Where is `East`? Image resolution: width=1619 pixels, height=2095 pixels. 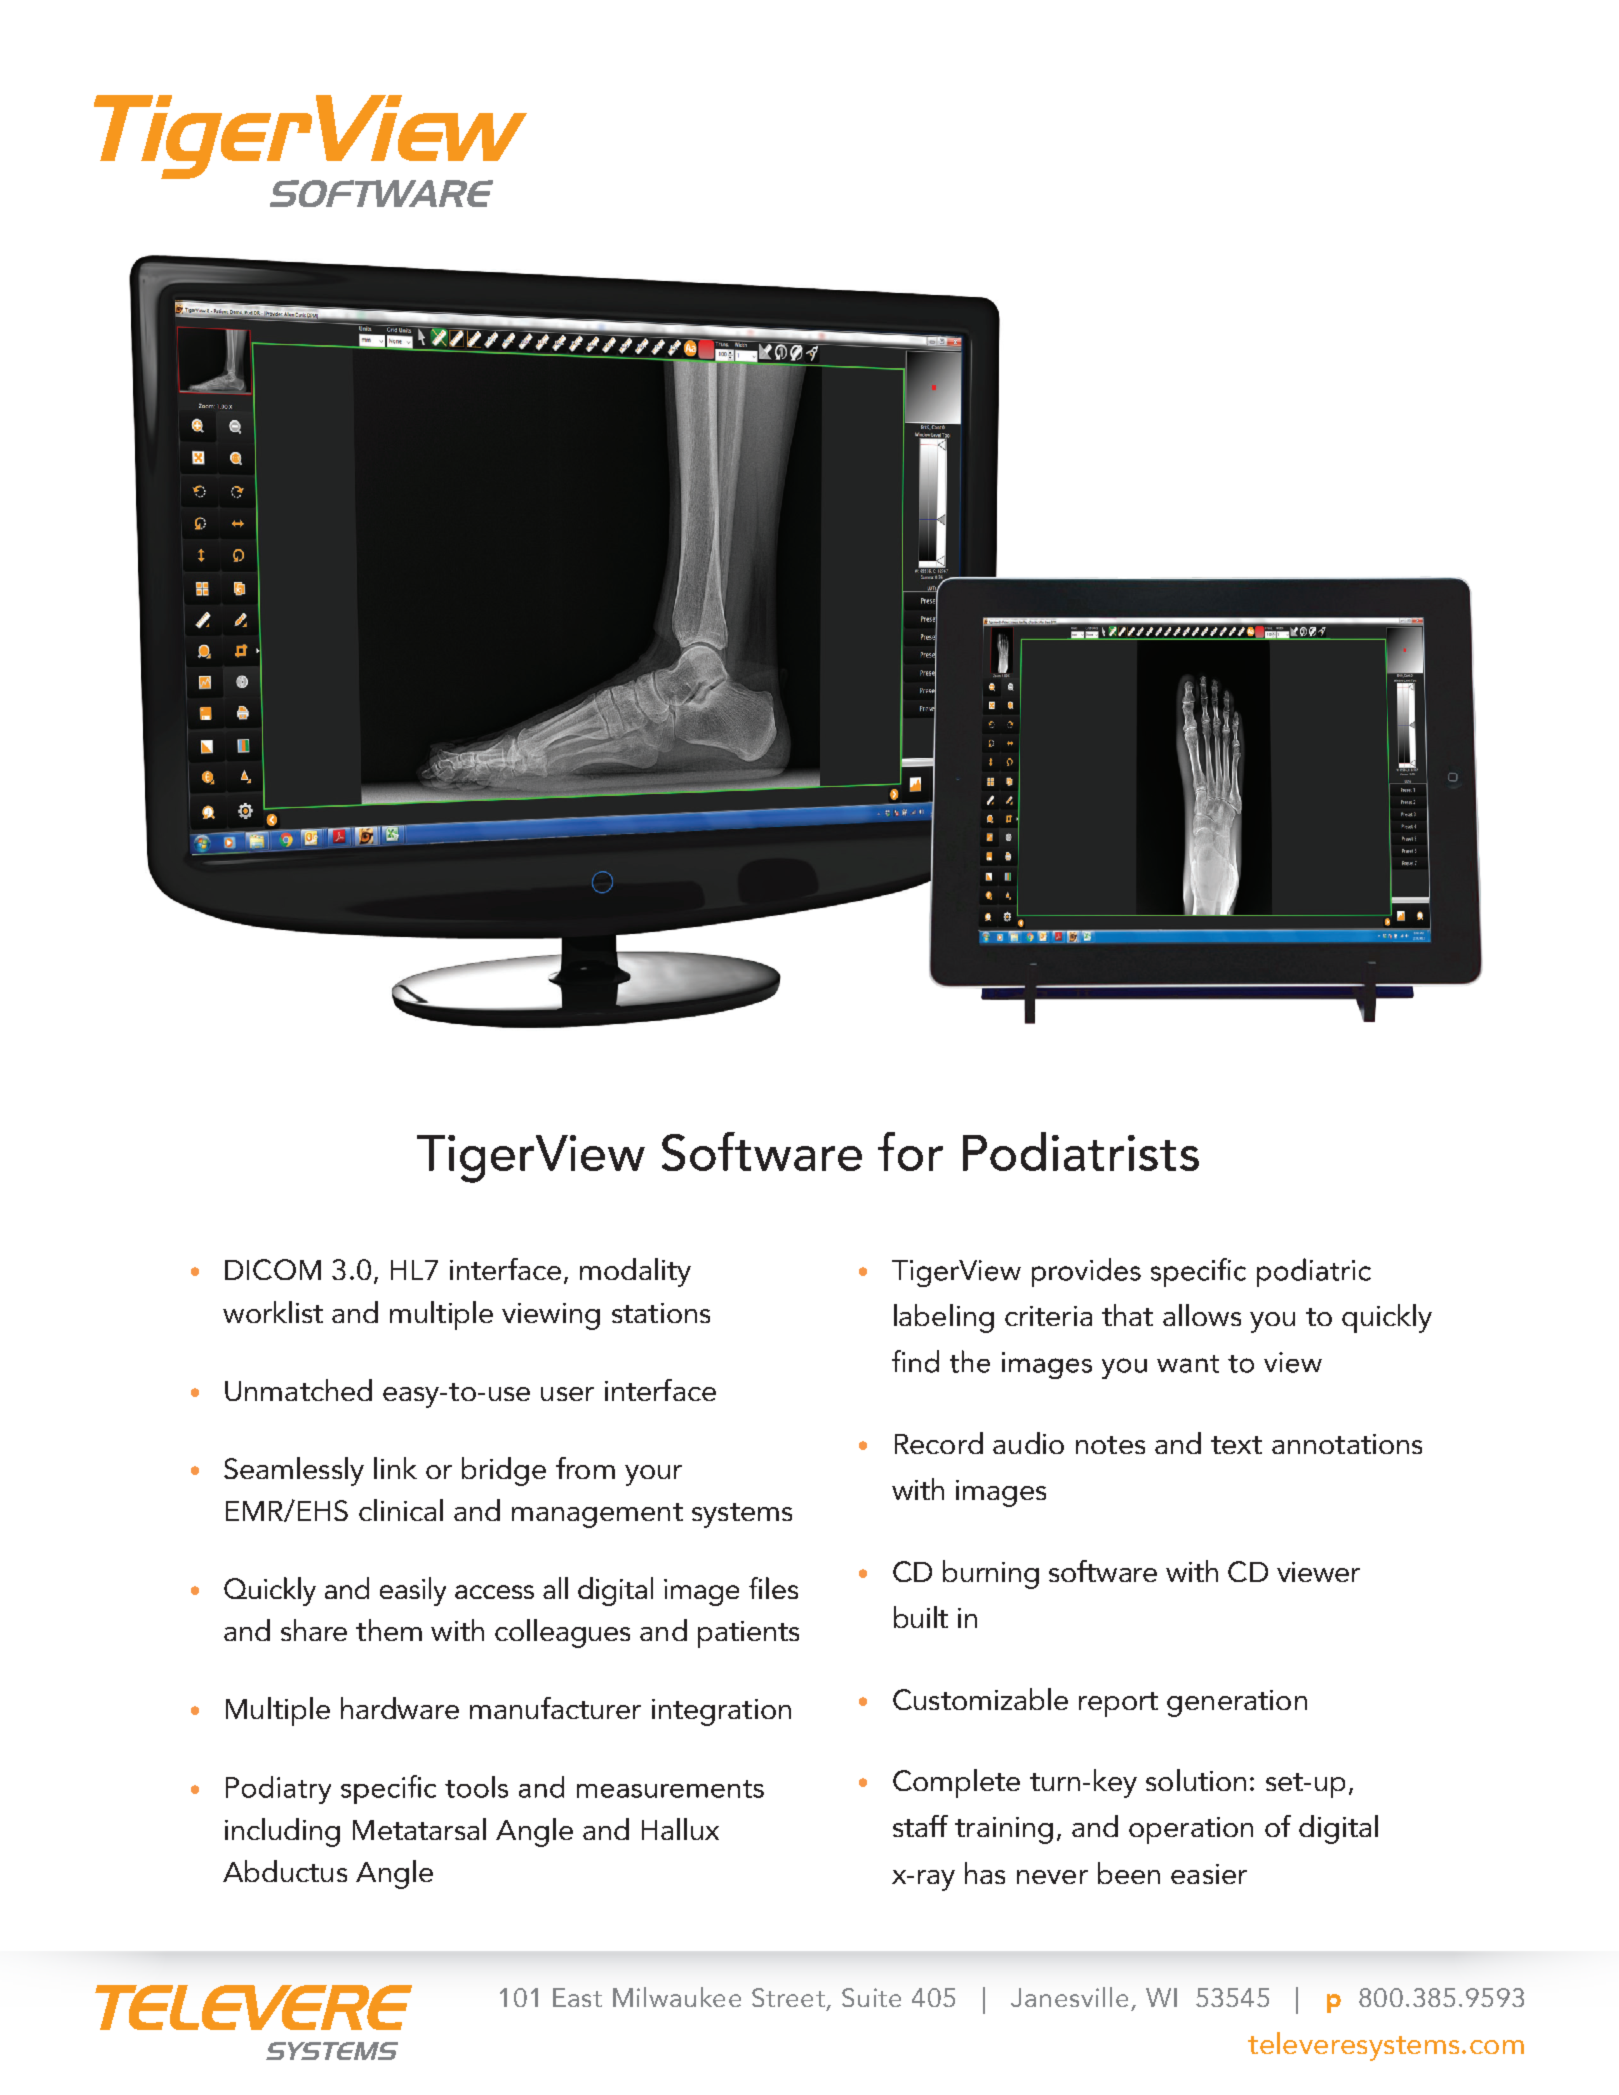
East is located at coordinates (577, 1997).
